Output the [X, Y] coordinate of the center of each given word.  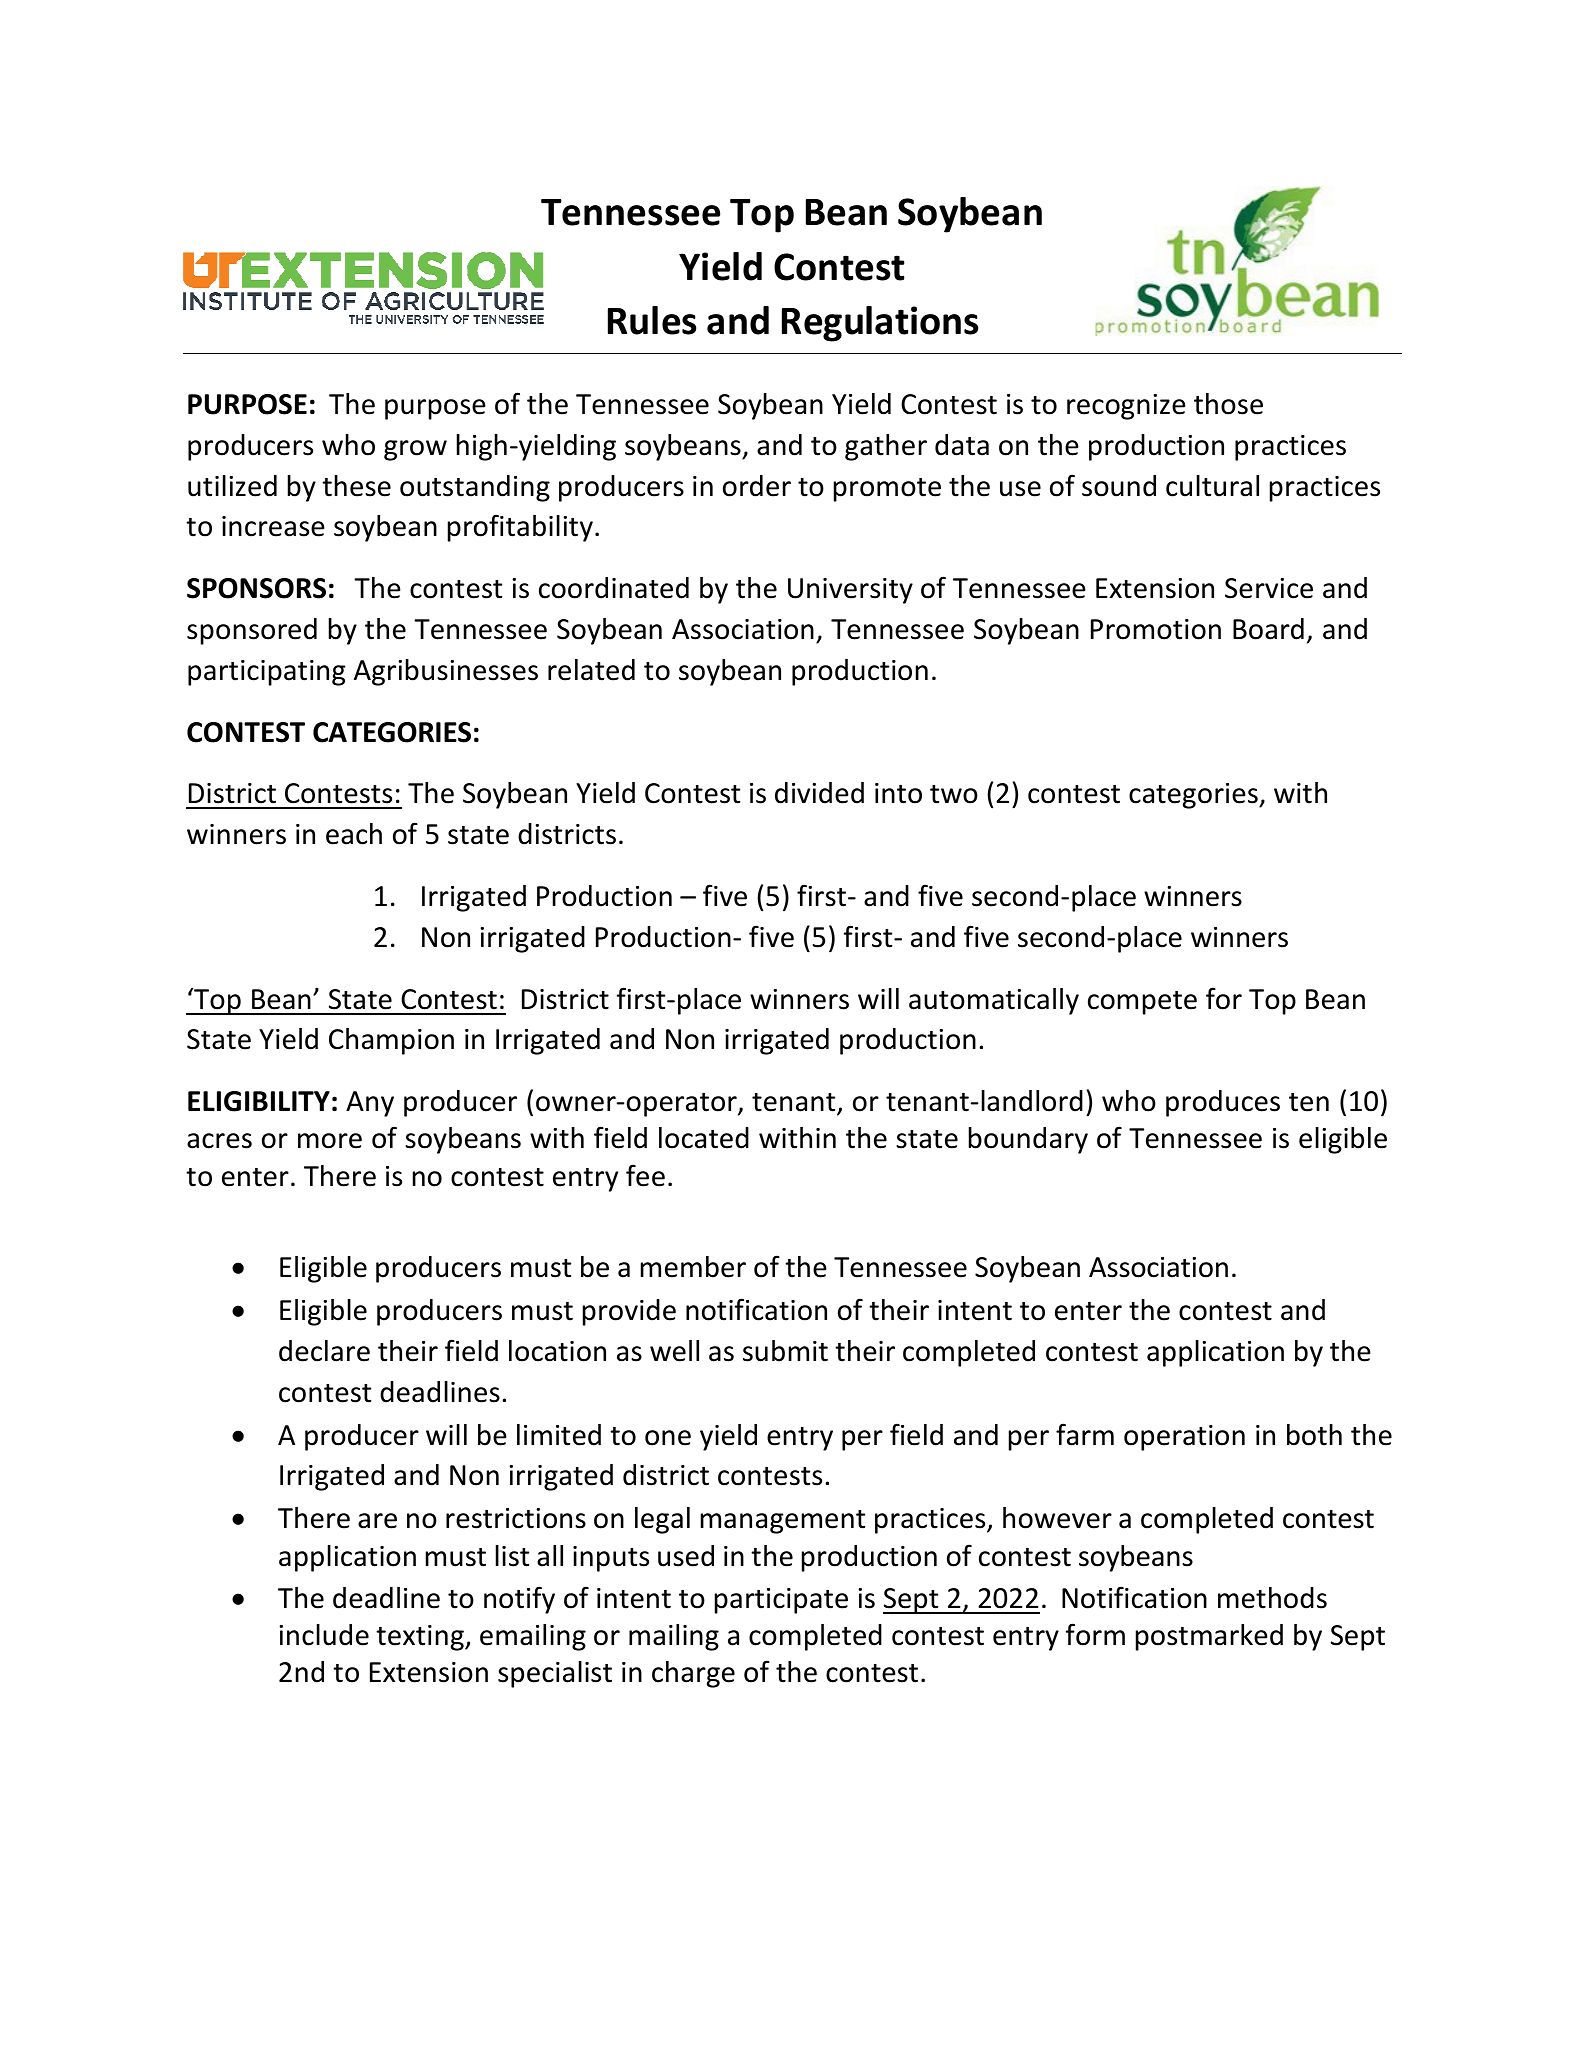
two [954, 794]
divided [819, 793]
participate [781, 1601]
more [330, 1141]
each [354, 834]
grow [415, 450]
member [693, 1267]
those [1228, 404]
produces [1223, 1103]
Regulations [880, 324]
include [324, 1635]
